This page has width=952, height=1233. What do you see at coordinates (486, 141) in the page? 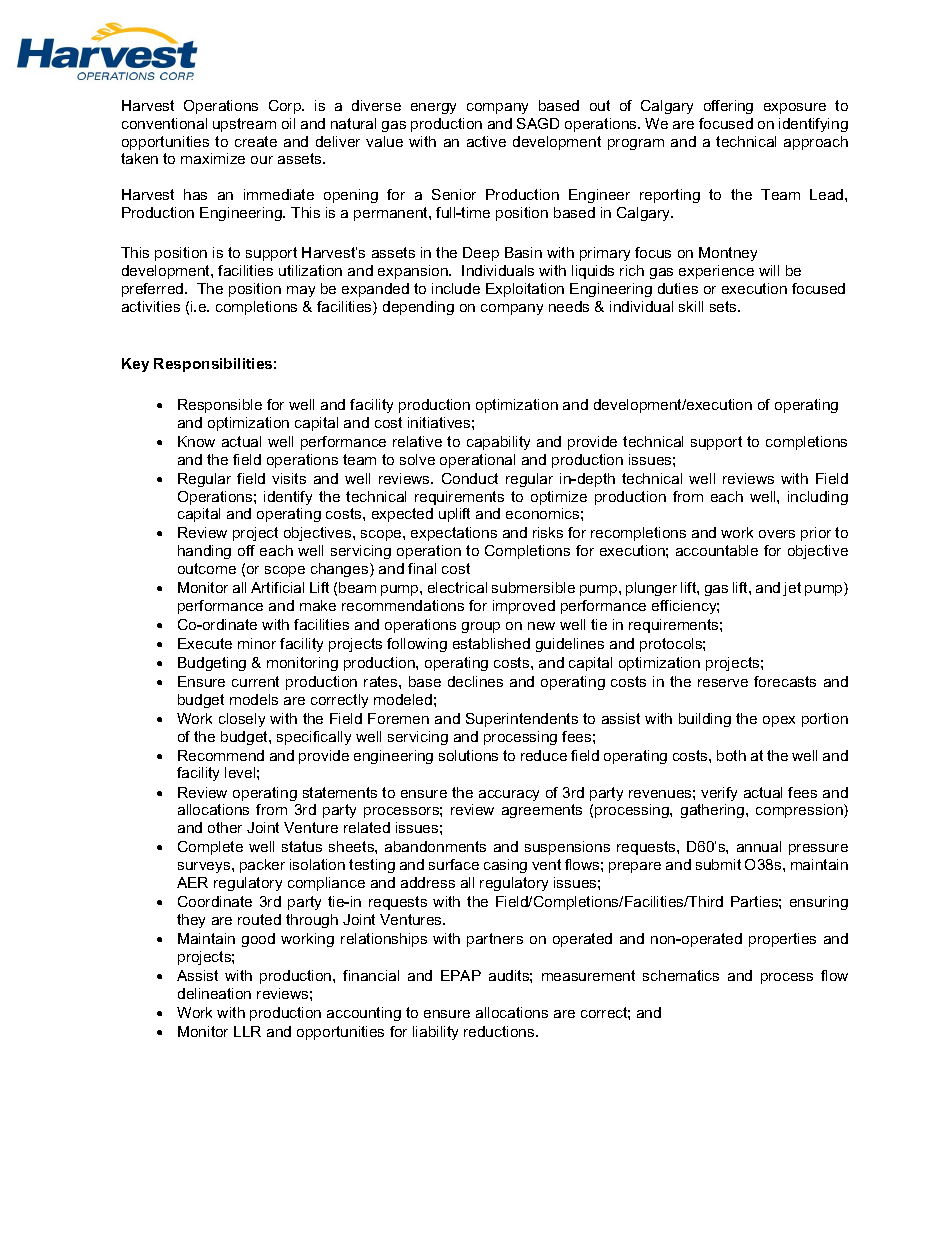
I see `active` at bounding box center [486, 141].
